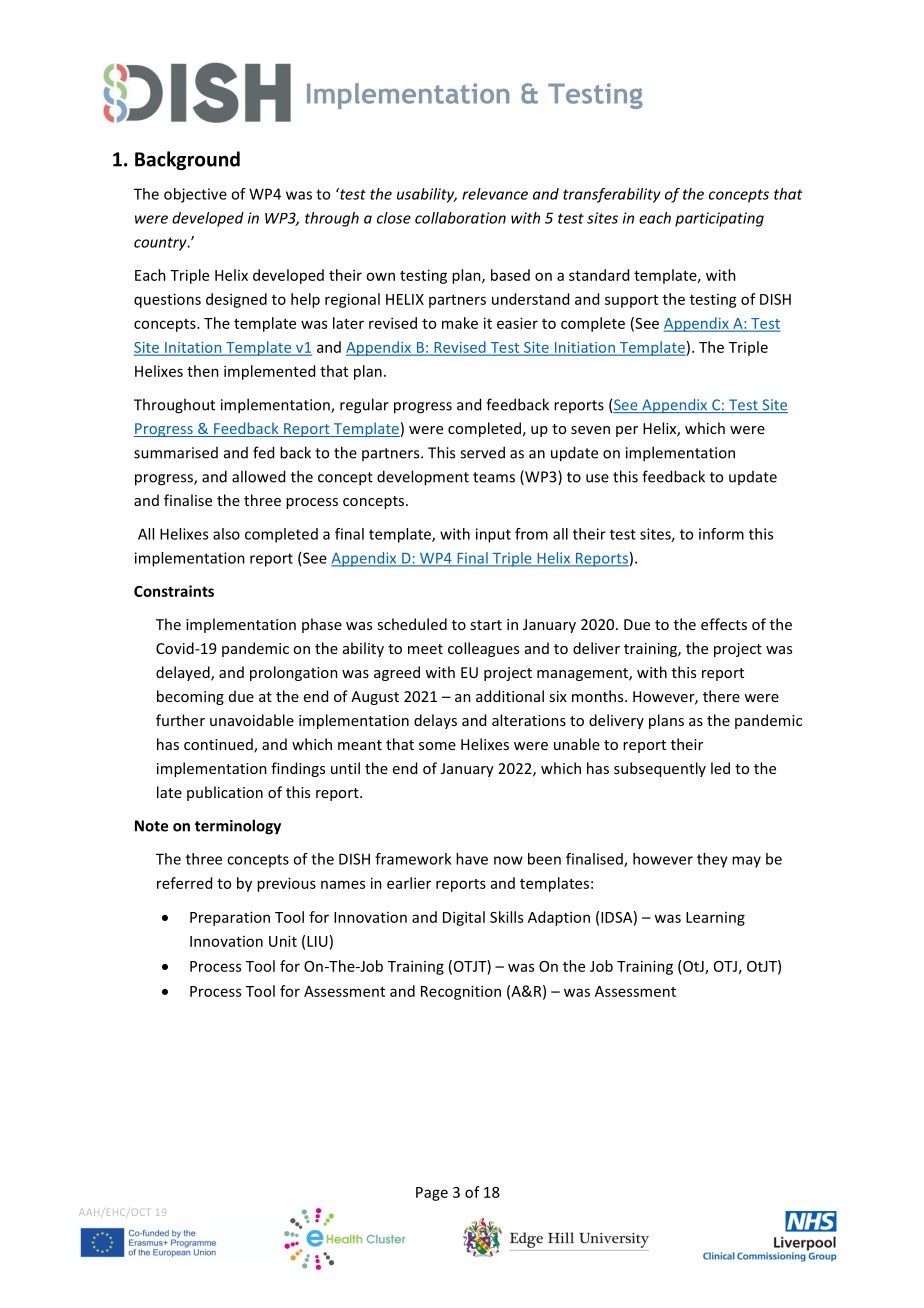  I want to click on Page, so click(432, 1194).
